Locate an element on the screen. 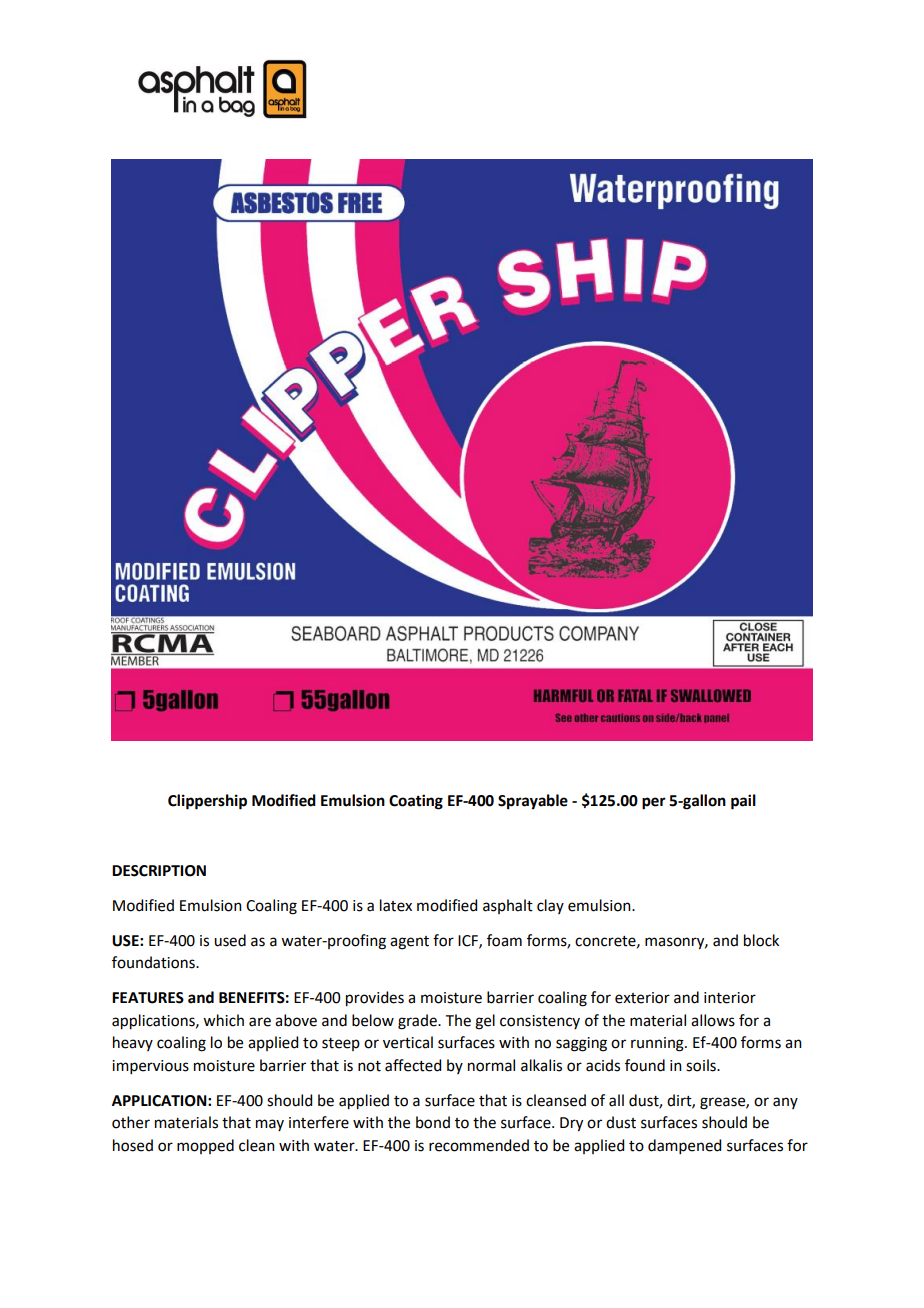 The height and width of the screenshot is (1308, 924). Coating is located at coordinates (416, 802).
